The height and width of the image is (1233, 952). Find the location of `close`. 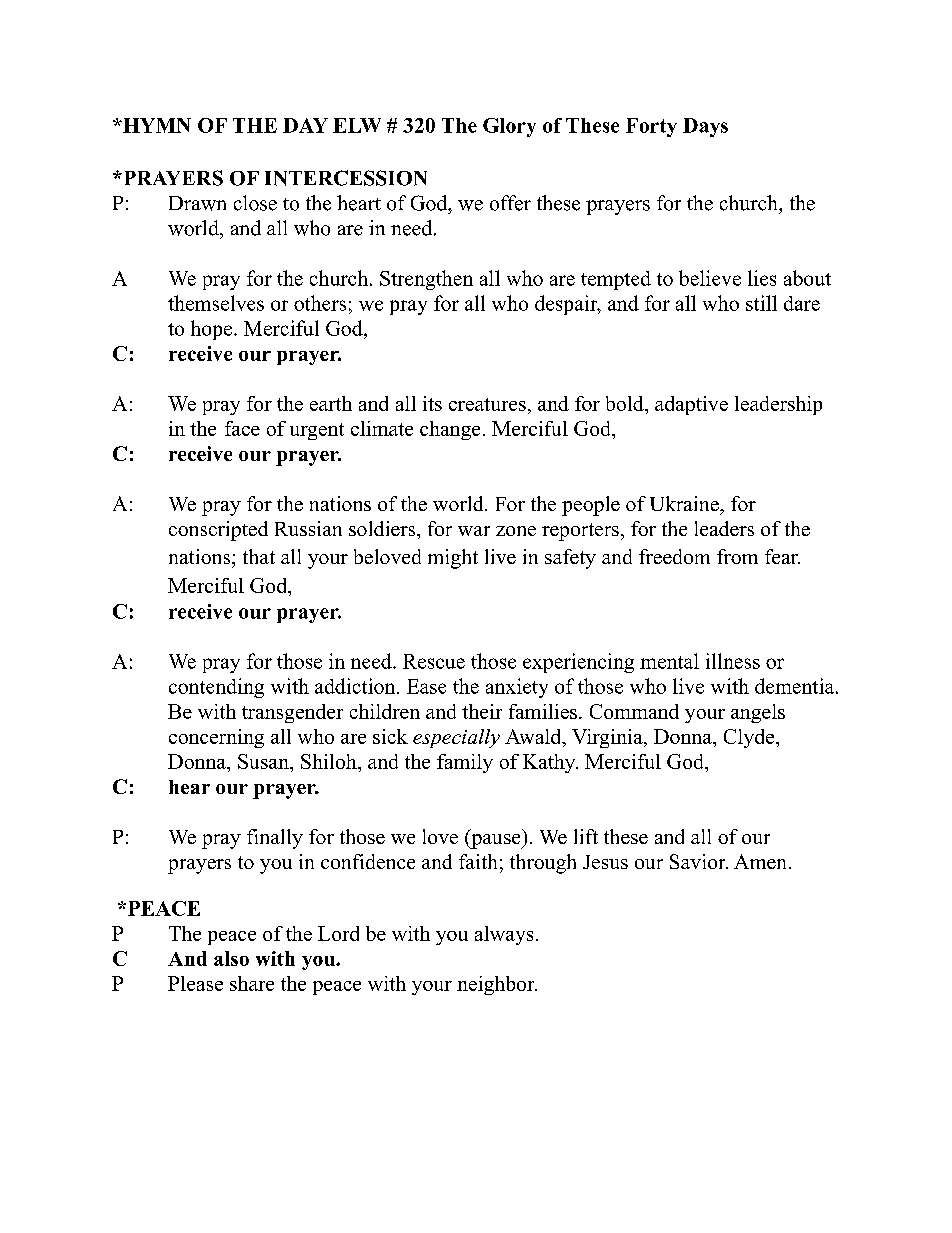

close is located at coordinates (255, 203).
